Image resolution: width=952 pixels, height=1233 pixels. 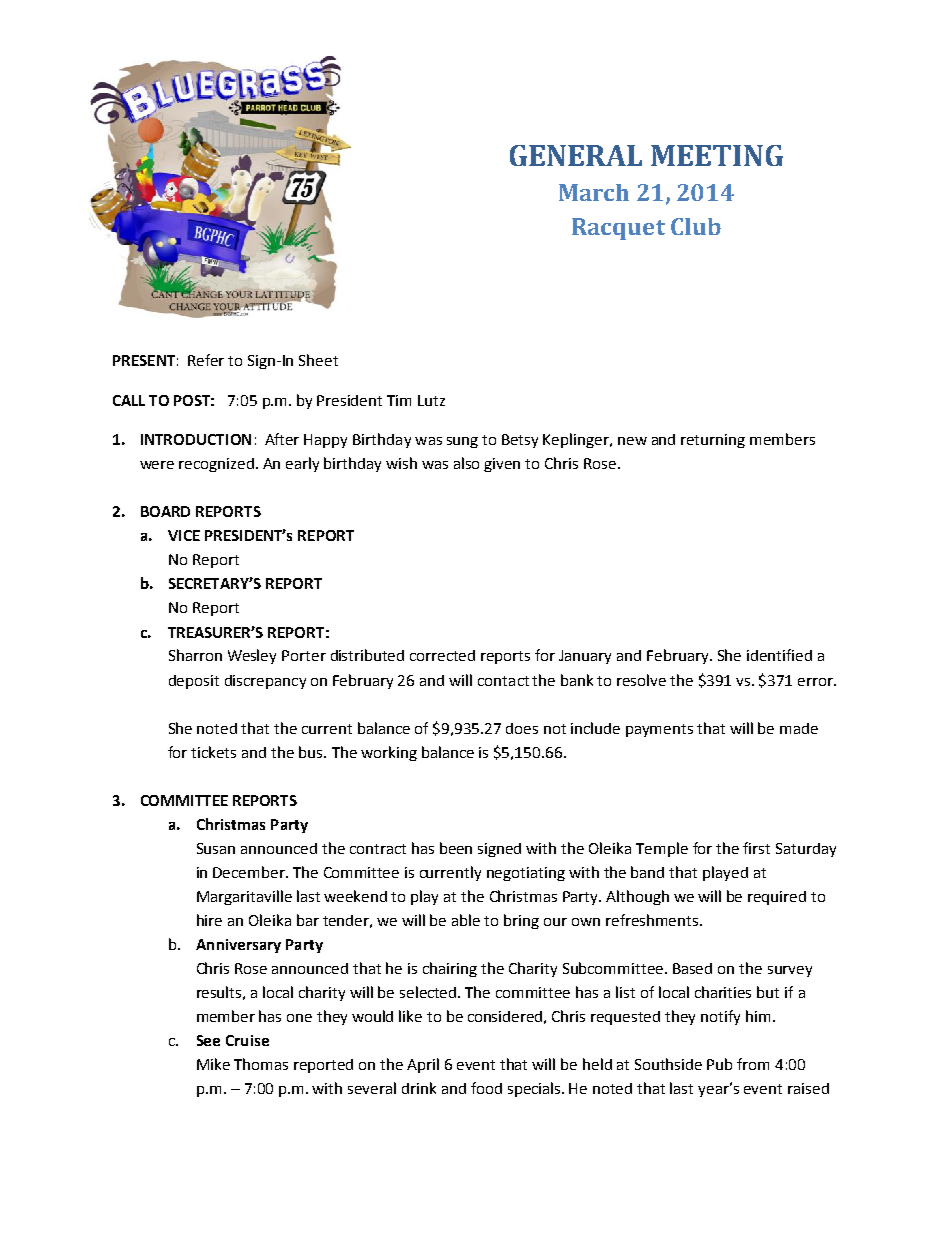 What do you see at coordinates (717, 155) in the screenshot?
I see `MEETING` at bounding box center [717, 155].
